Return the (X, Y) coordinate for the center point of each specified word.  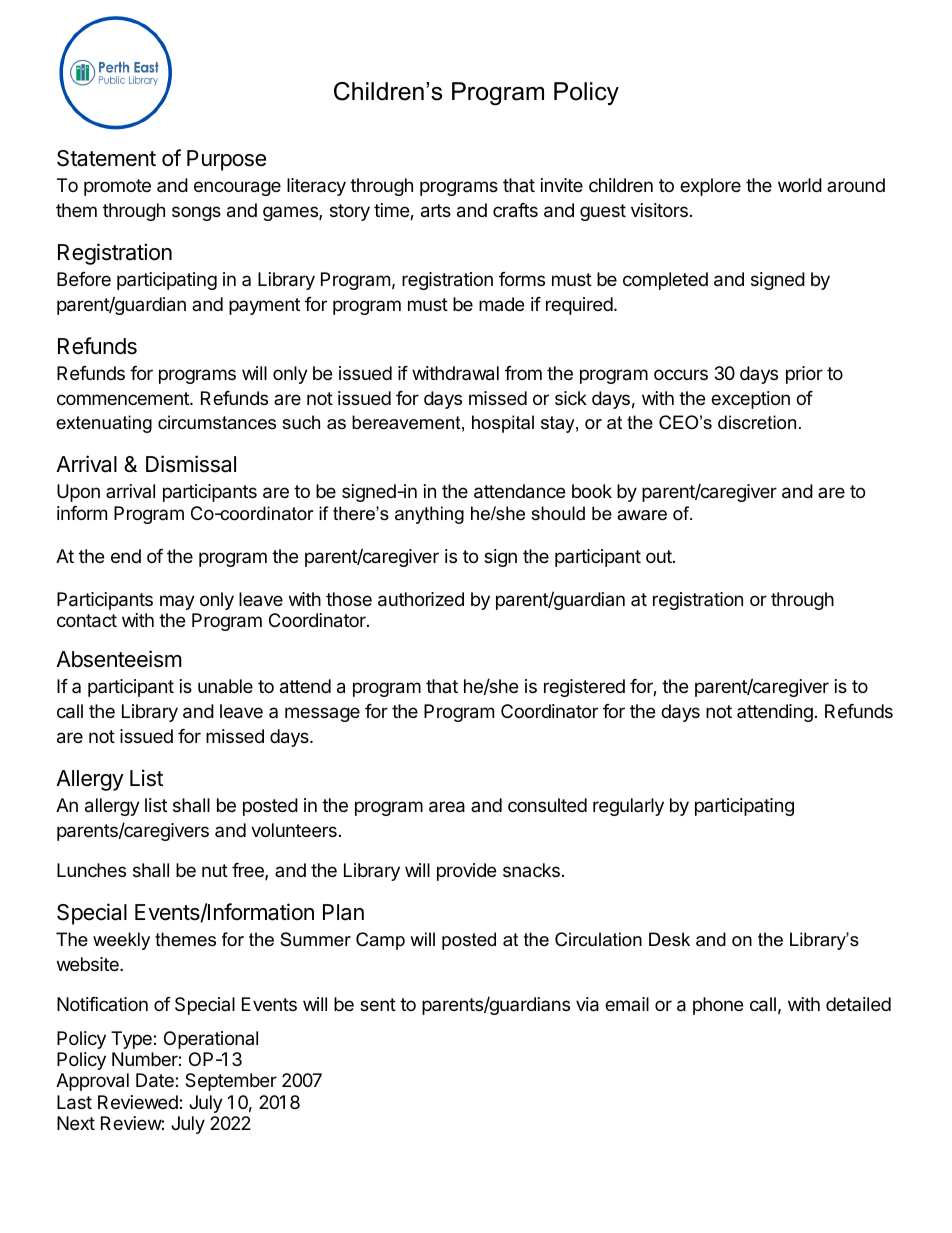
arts (436, 211)
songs (196, 213)
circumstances (217, 422)
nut (215, 870)
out (660, 556)
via (587, 1004)
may (177, 602)
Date (156, 1080)
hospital (503, 424)
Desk (669, 939)
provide (466, 872)
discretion (757, 422)
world (800, 185)
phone (718, 1006)
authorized (421, 599)
